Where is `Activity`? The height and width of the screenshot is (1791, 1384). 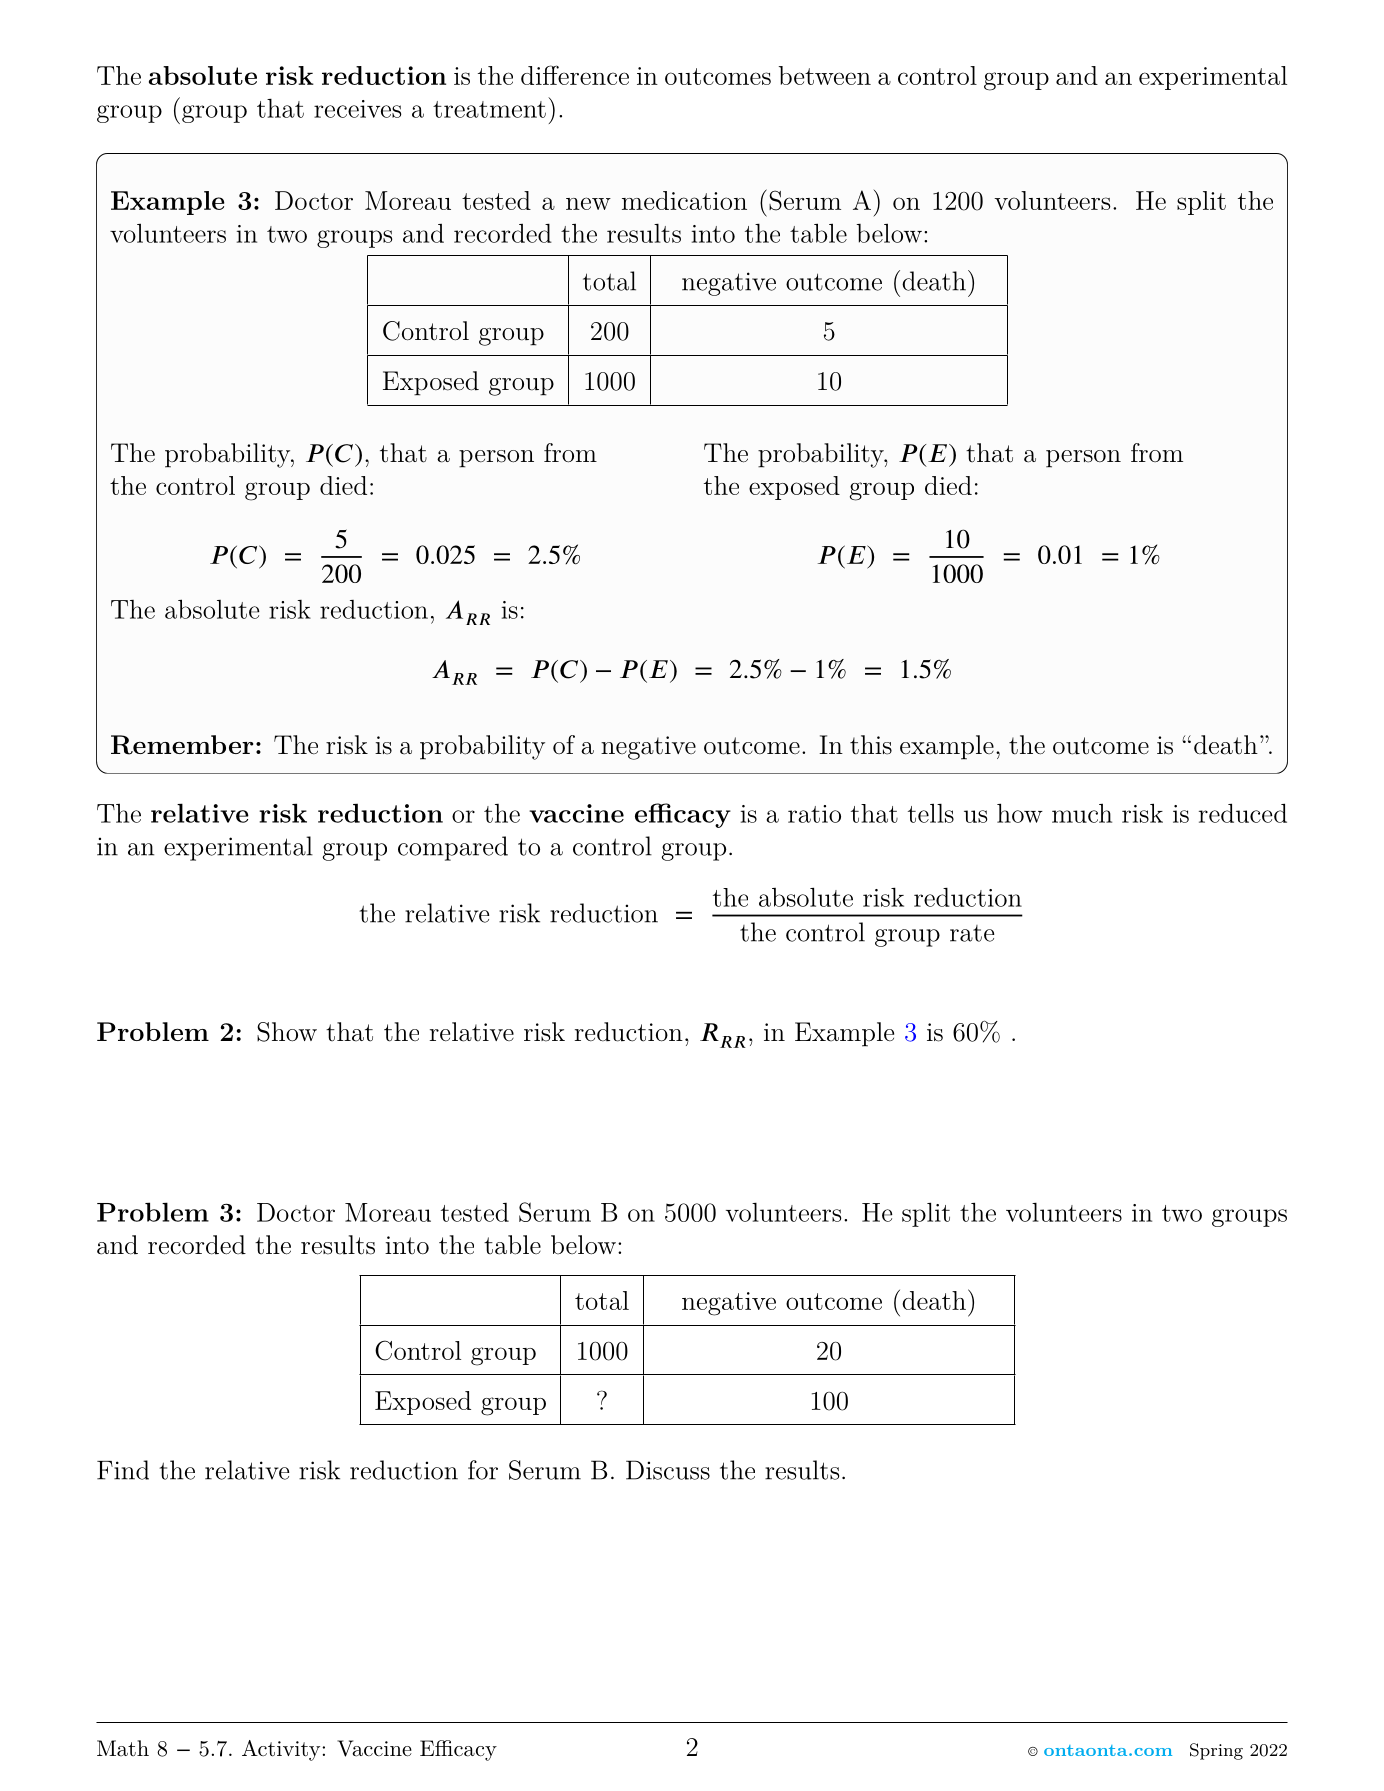
Activity is located at coordinates (282, 1750).
